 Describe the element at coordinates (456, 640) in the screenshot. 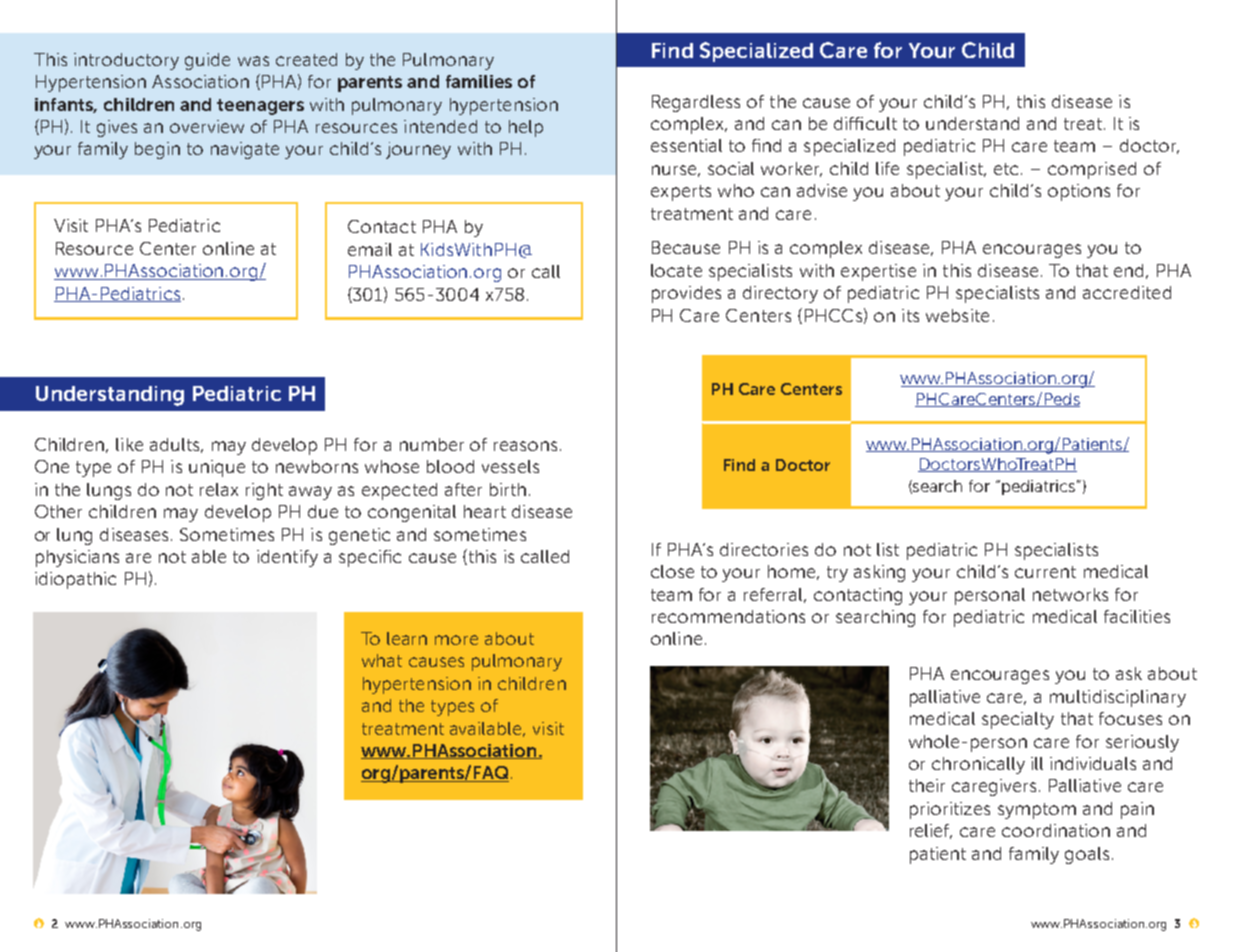

I see `more` at that location.
